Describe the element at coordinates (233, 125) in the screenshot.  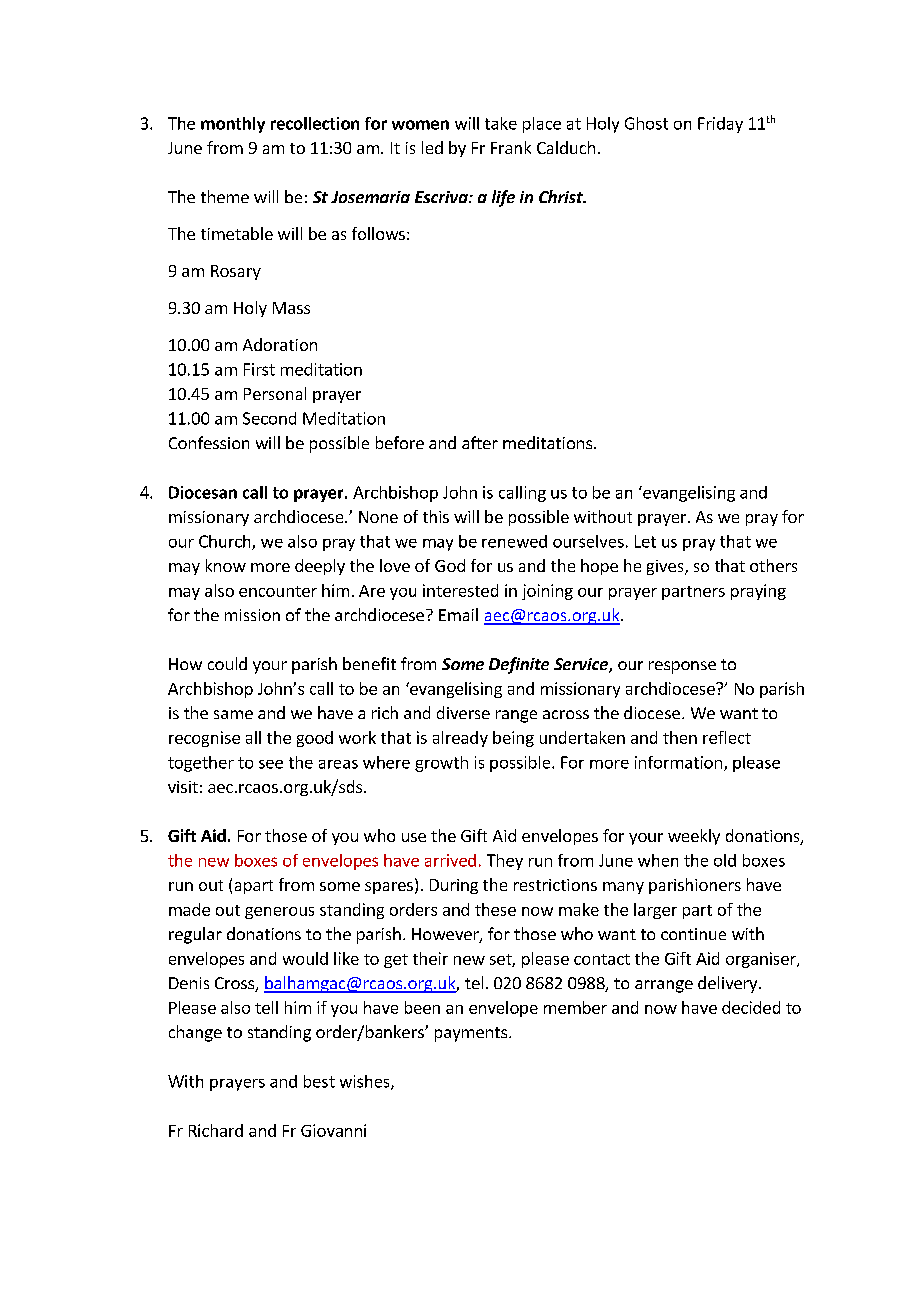
I see `monthly` at that location.
